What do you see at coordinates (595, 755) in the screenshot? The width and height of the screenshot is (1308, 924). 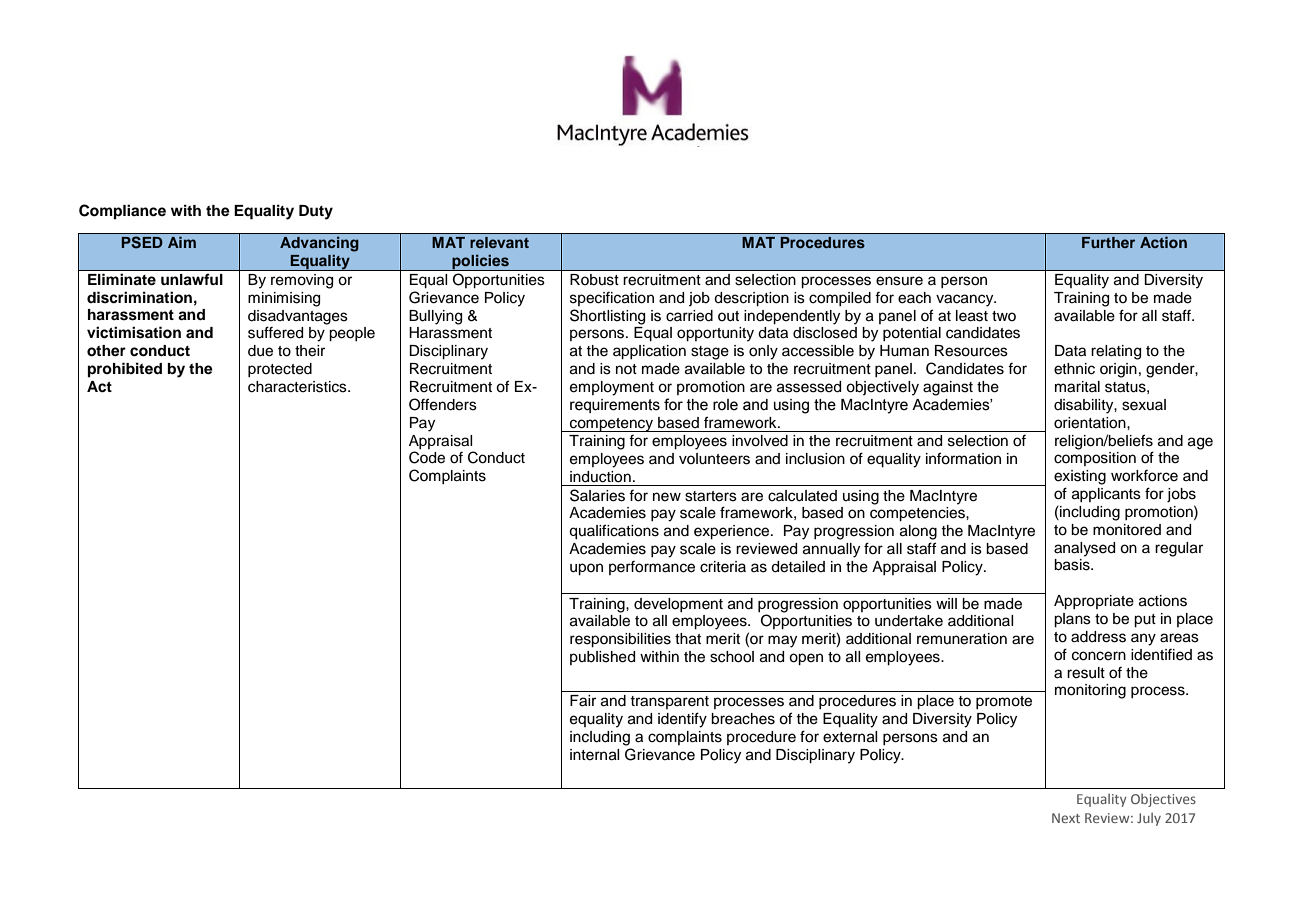 I see `internal` at bounding box center [595, 755].
